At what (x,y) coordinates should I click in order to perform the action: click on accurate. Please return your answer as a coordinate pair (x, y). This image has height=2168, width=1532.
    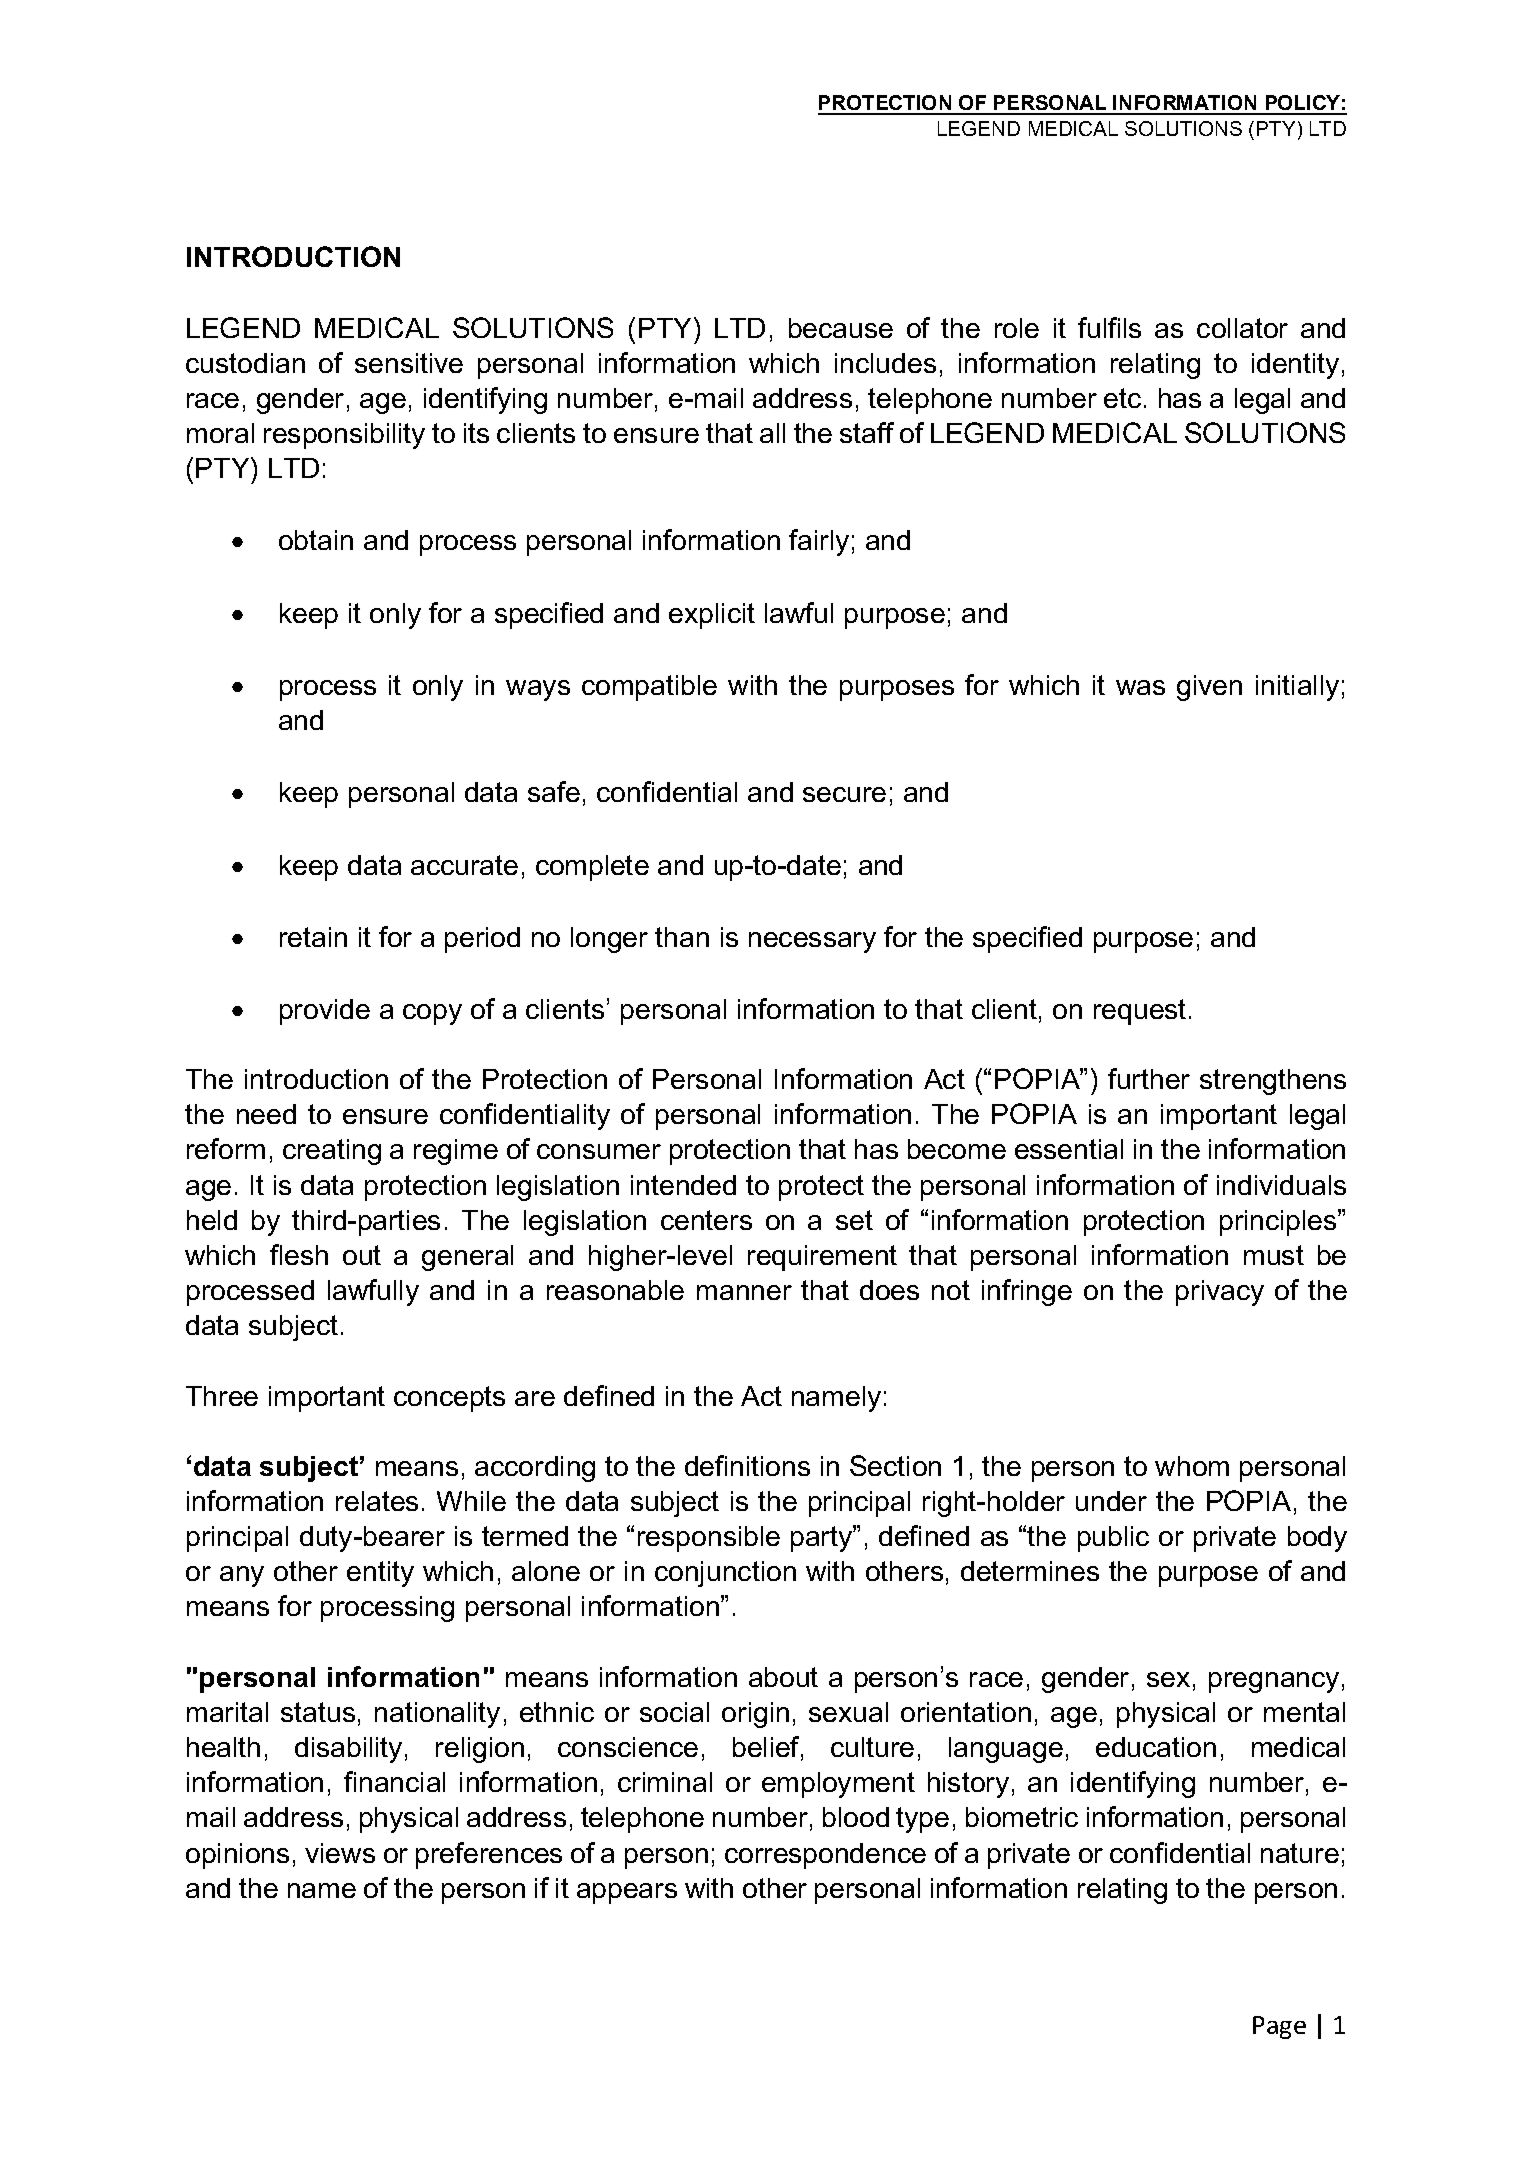
    Looking at the image, I should click on (464, 865).
